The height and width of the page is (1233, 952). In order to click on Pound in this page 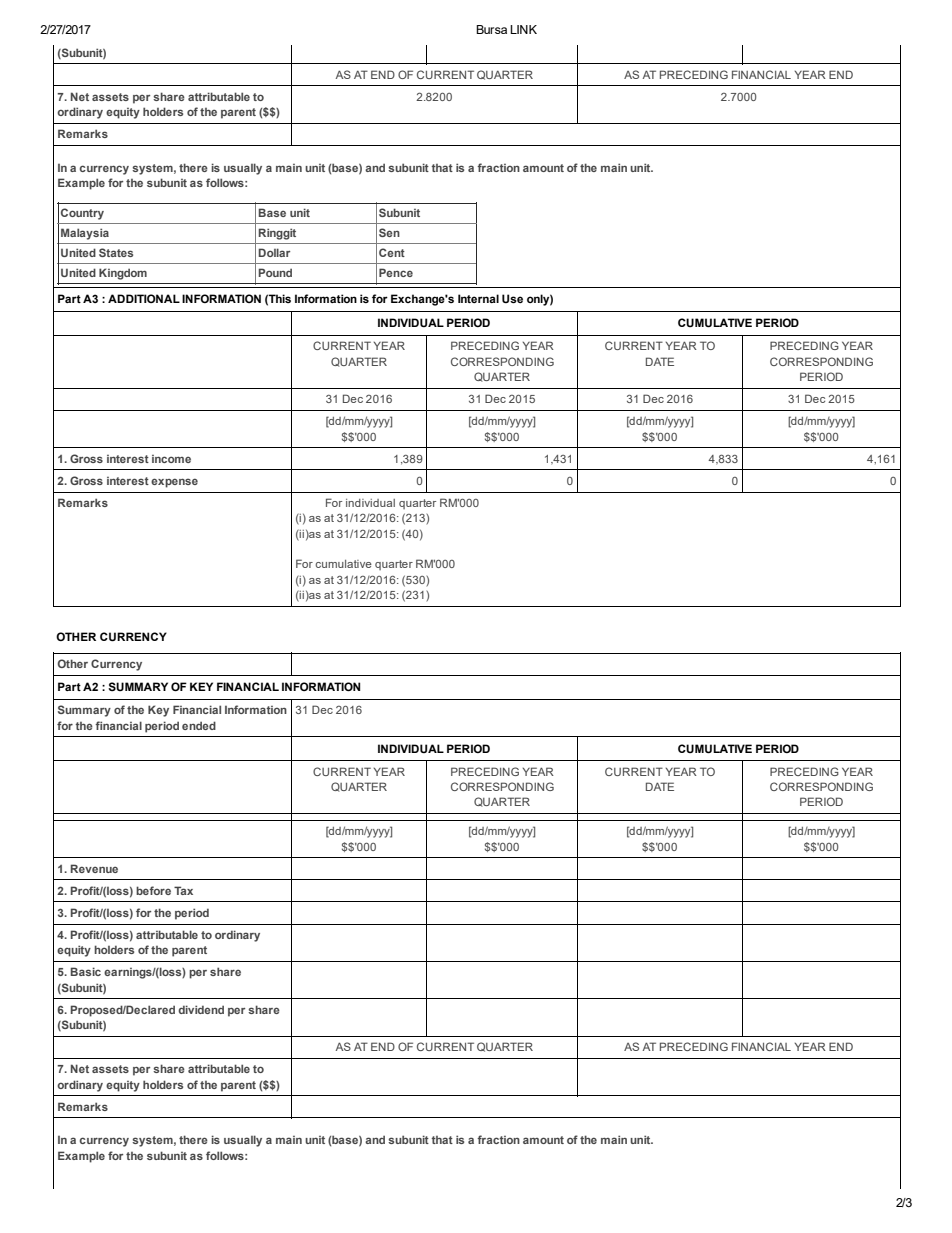, I will do `click(275, 272)`.
